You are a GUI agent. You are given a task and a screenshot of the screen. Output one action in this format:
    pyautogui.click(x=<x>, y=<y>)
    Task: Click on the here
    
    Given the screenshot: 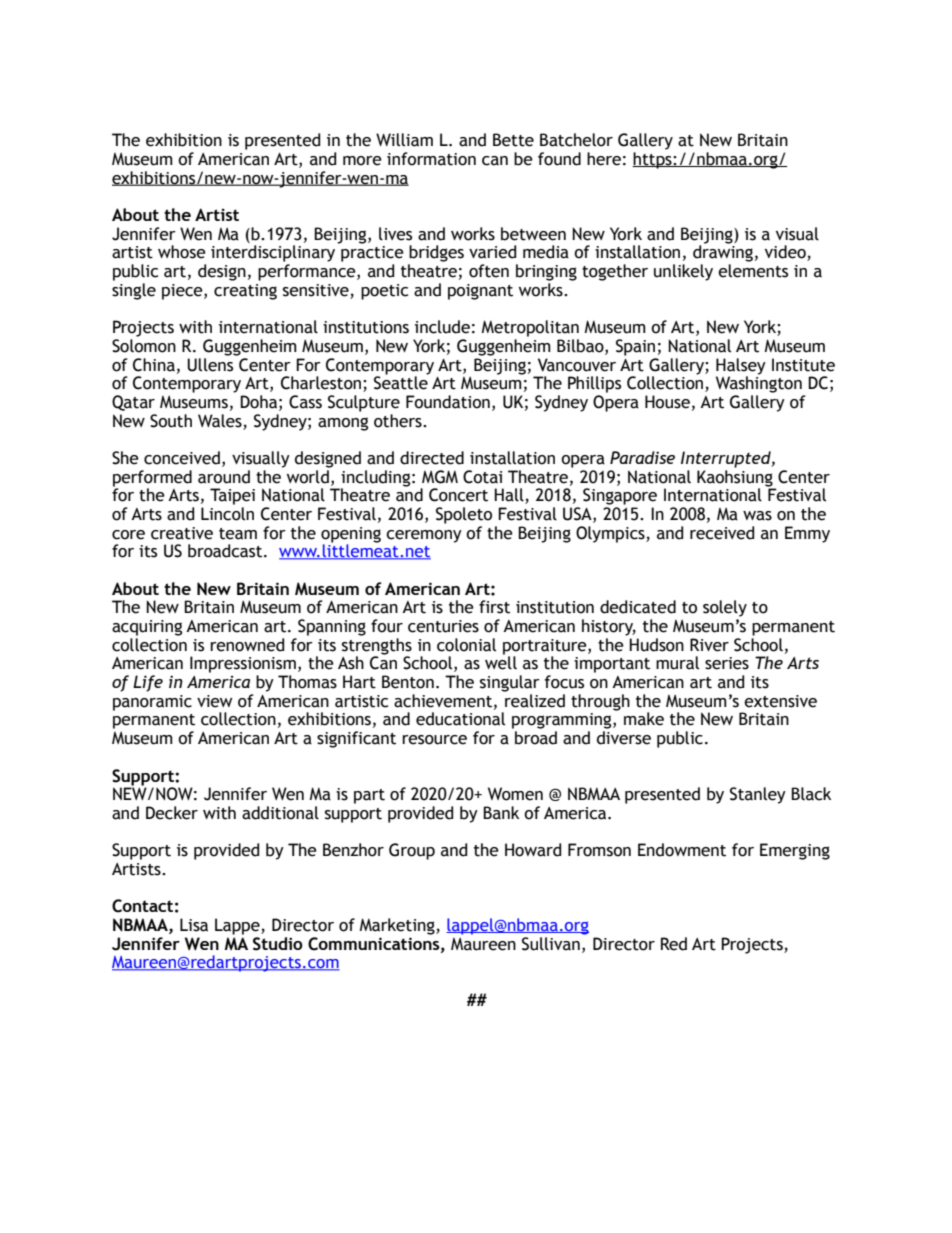 What is the action you would take?
    pyautogui.click(x=604, y=159)
